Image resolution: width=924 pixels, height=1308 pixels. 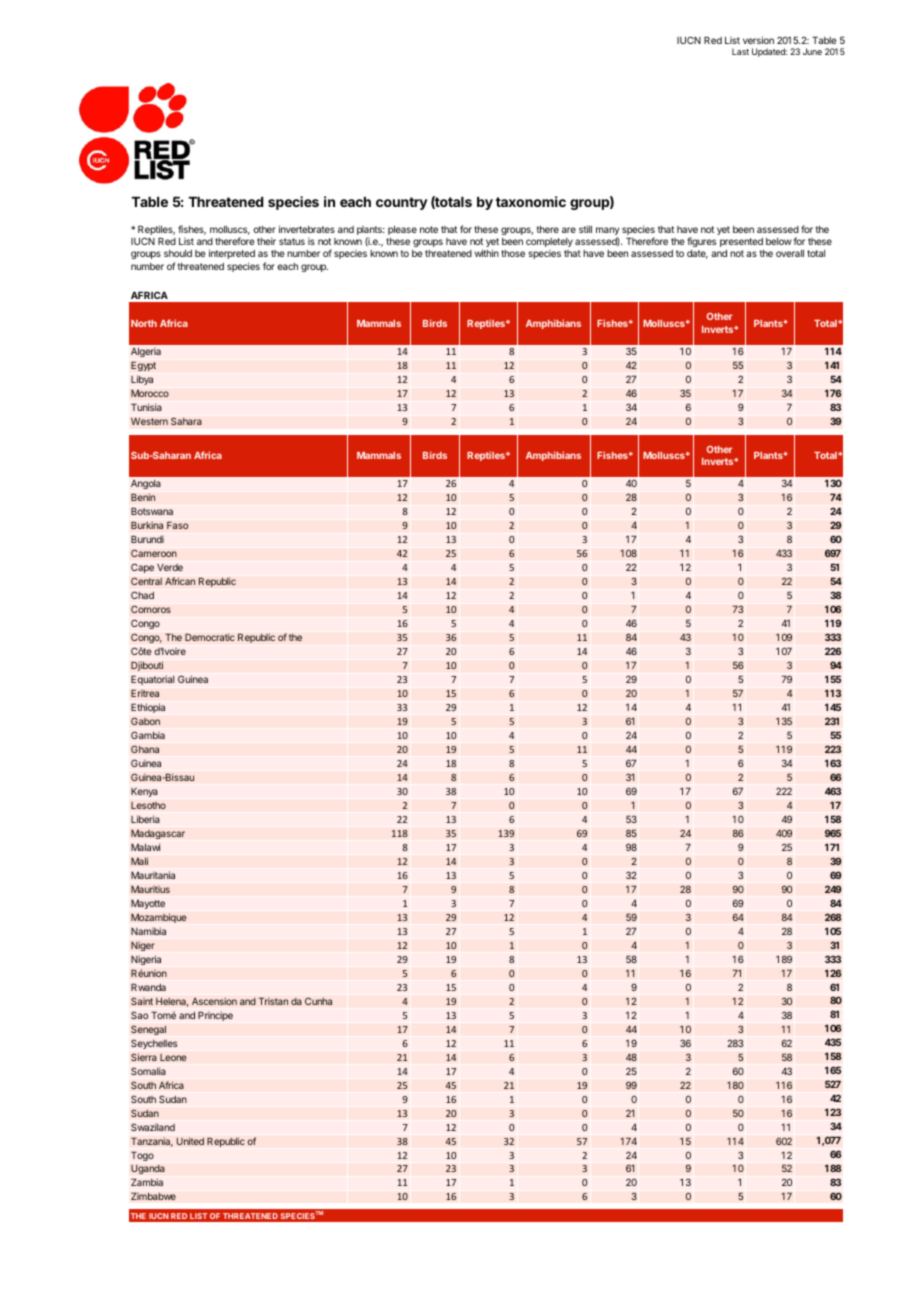 What do you see at coordinates (266, 241) in the image?
I see `their` at bounding box center [266, 241].
